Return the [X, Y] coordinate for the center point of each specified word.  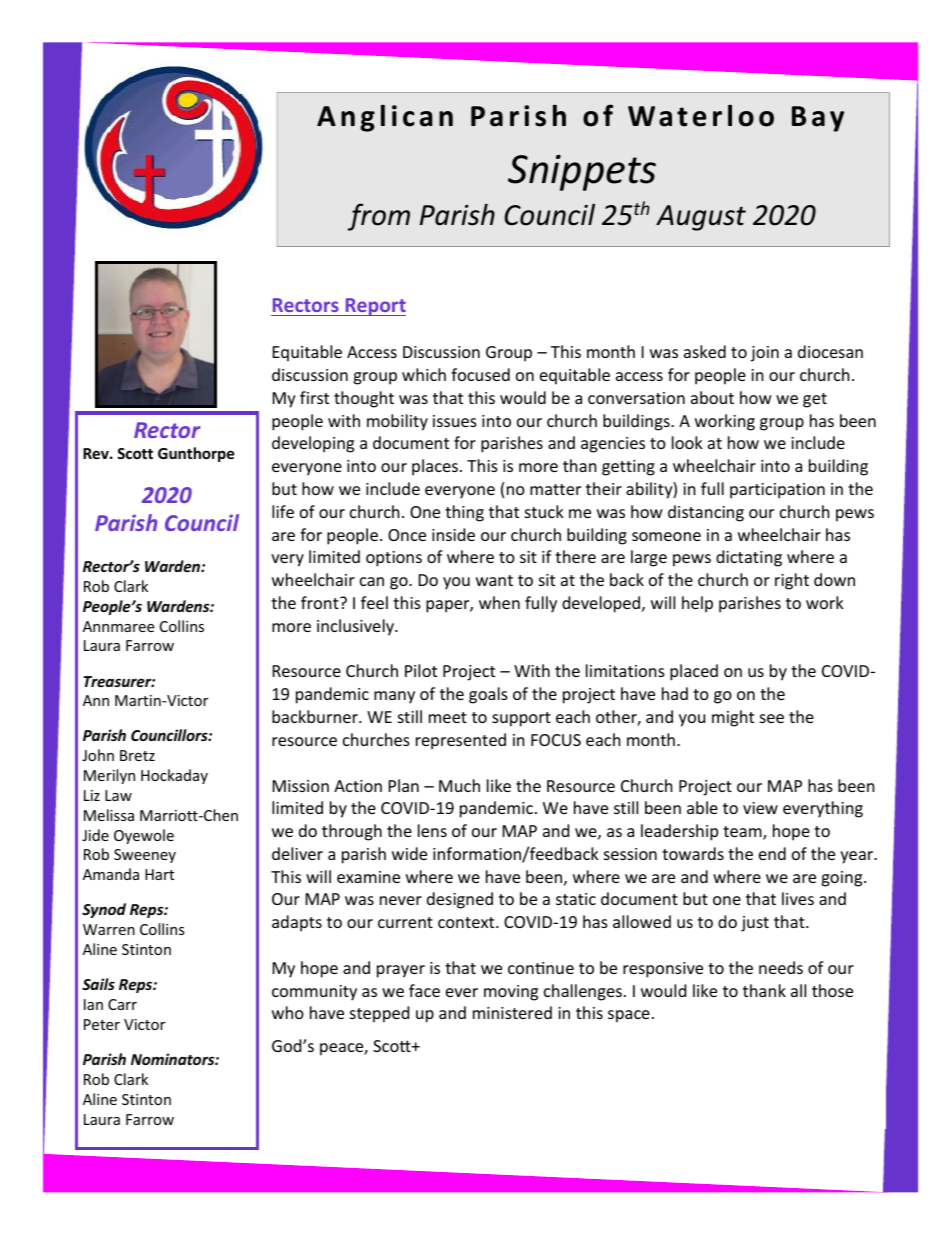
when [499, 602]
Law [118, 795]
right [792, 581]
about [712, 397]
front [321, 602]
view [760, 808]
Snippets [582, 173]
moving [511, 993]
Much [459, 785]
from [379, 217]
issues [455, 421]
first [314, 397]
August [701, 218]
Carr [122, 1004]
